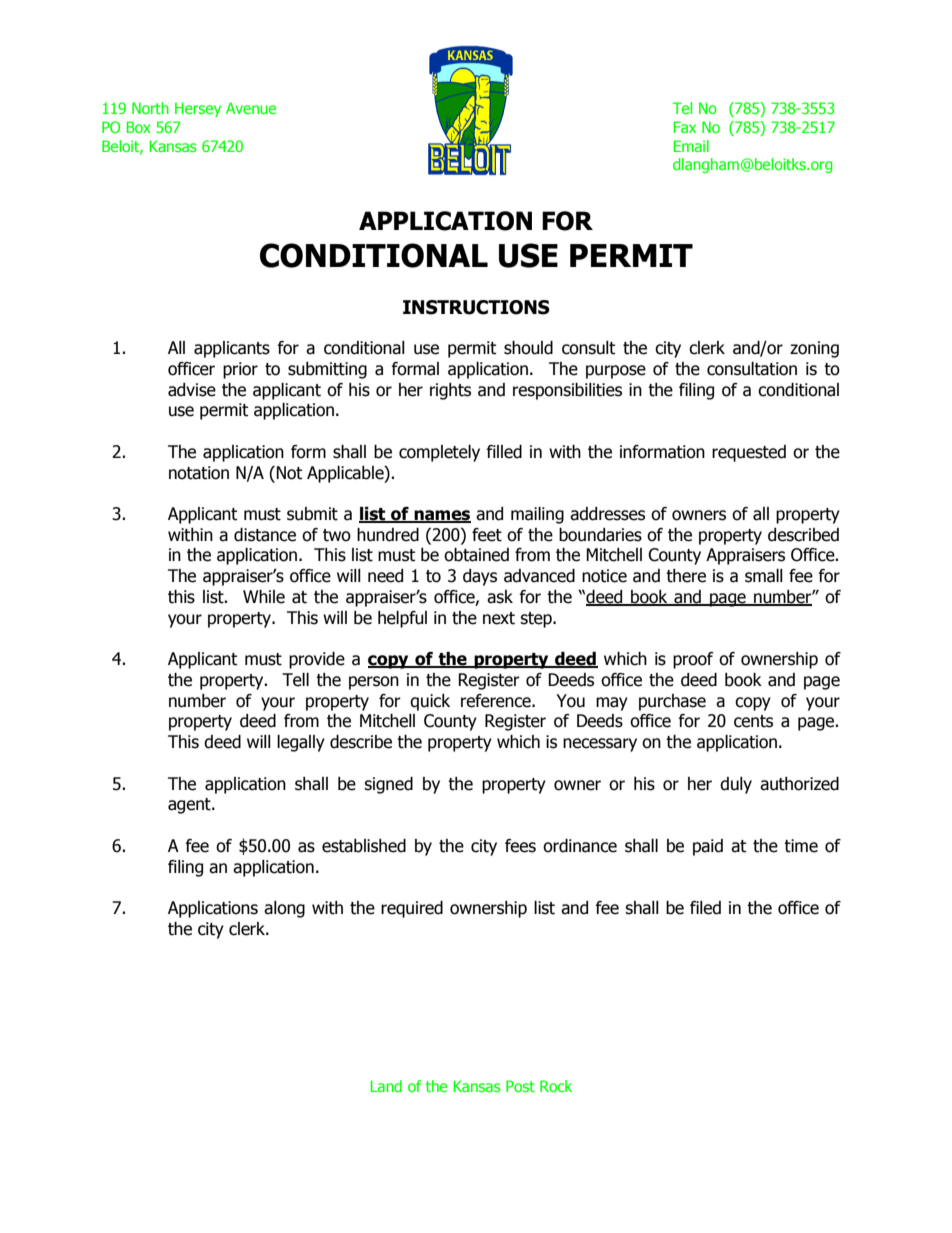  What do you see at coordinates (251, 108) in the page?
I see `Avenue` at bounding box center [251, 108].
